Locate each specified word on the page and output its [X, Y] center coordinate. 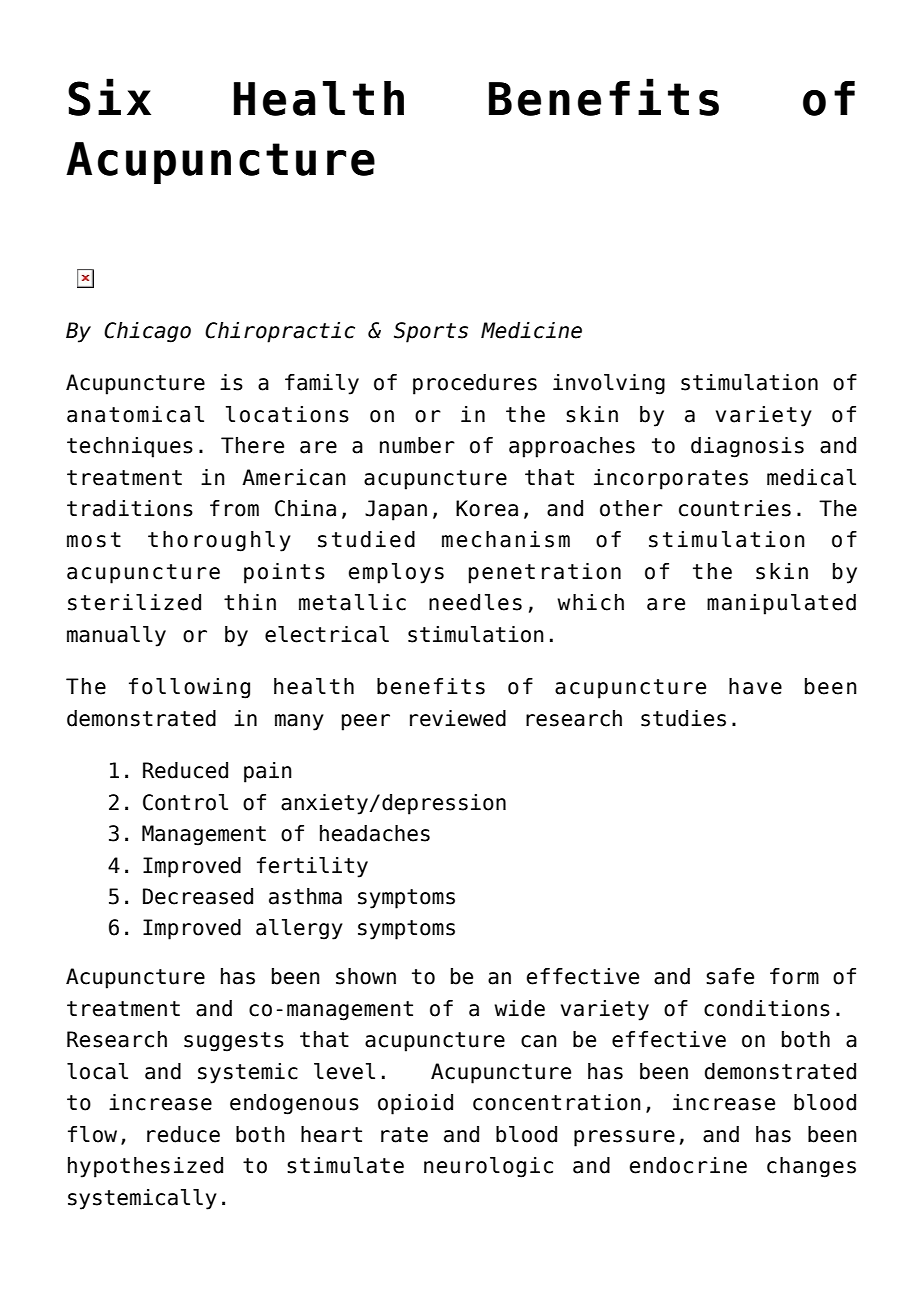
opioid [415, 1104]
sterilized [134, 602]
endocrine [688, 1165]
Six [109, 97]
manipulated [781, 604]
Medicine [531, 330]
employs [396, 573]
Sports [431, 332]
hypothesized [145, 1167]
